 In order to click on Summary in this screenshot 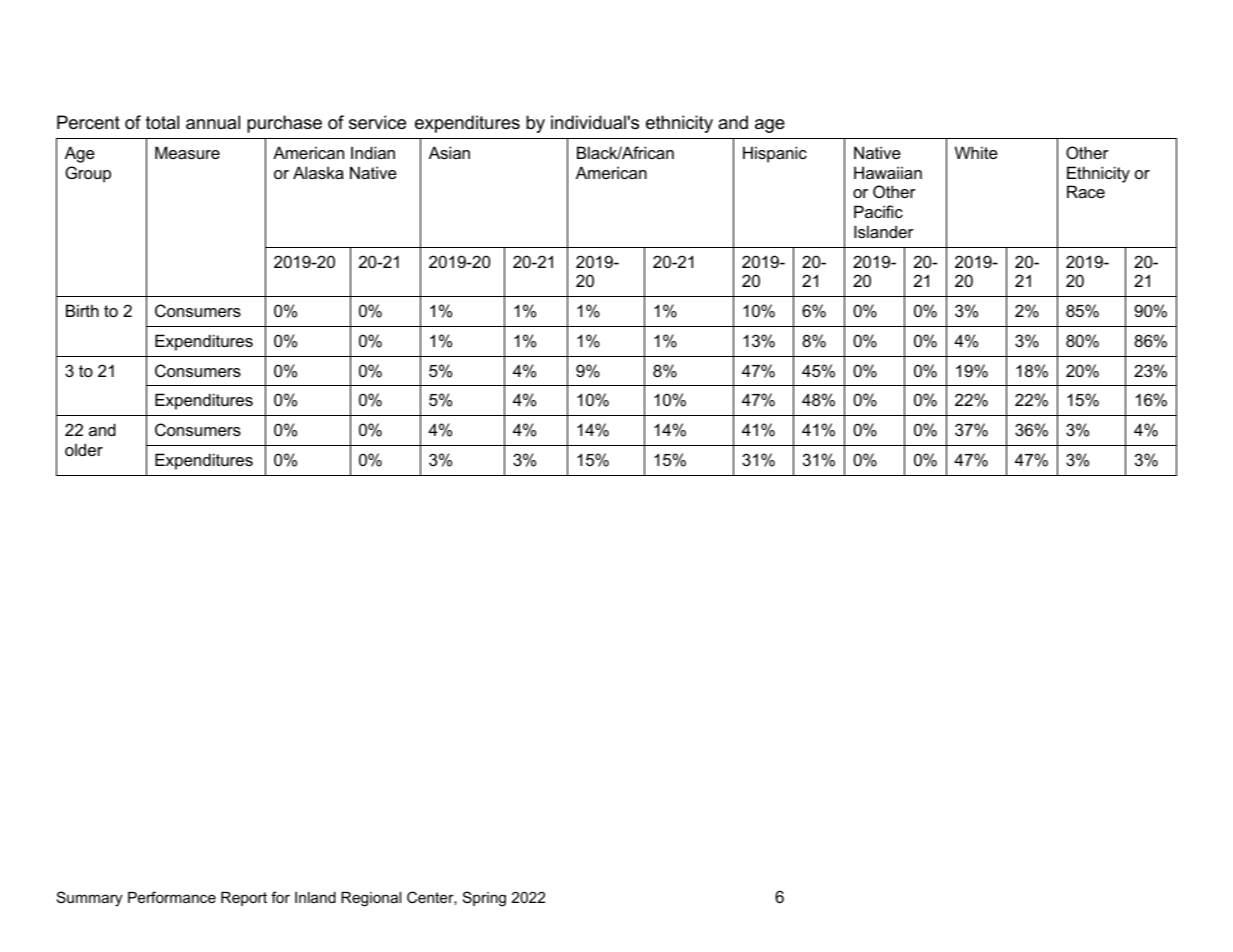, I will do `click(89, 899)`.
